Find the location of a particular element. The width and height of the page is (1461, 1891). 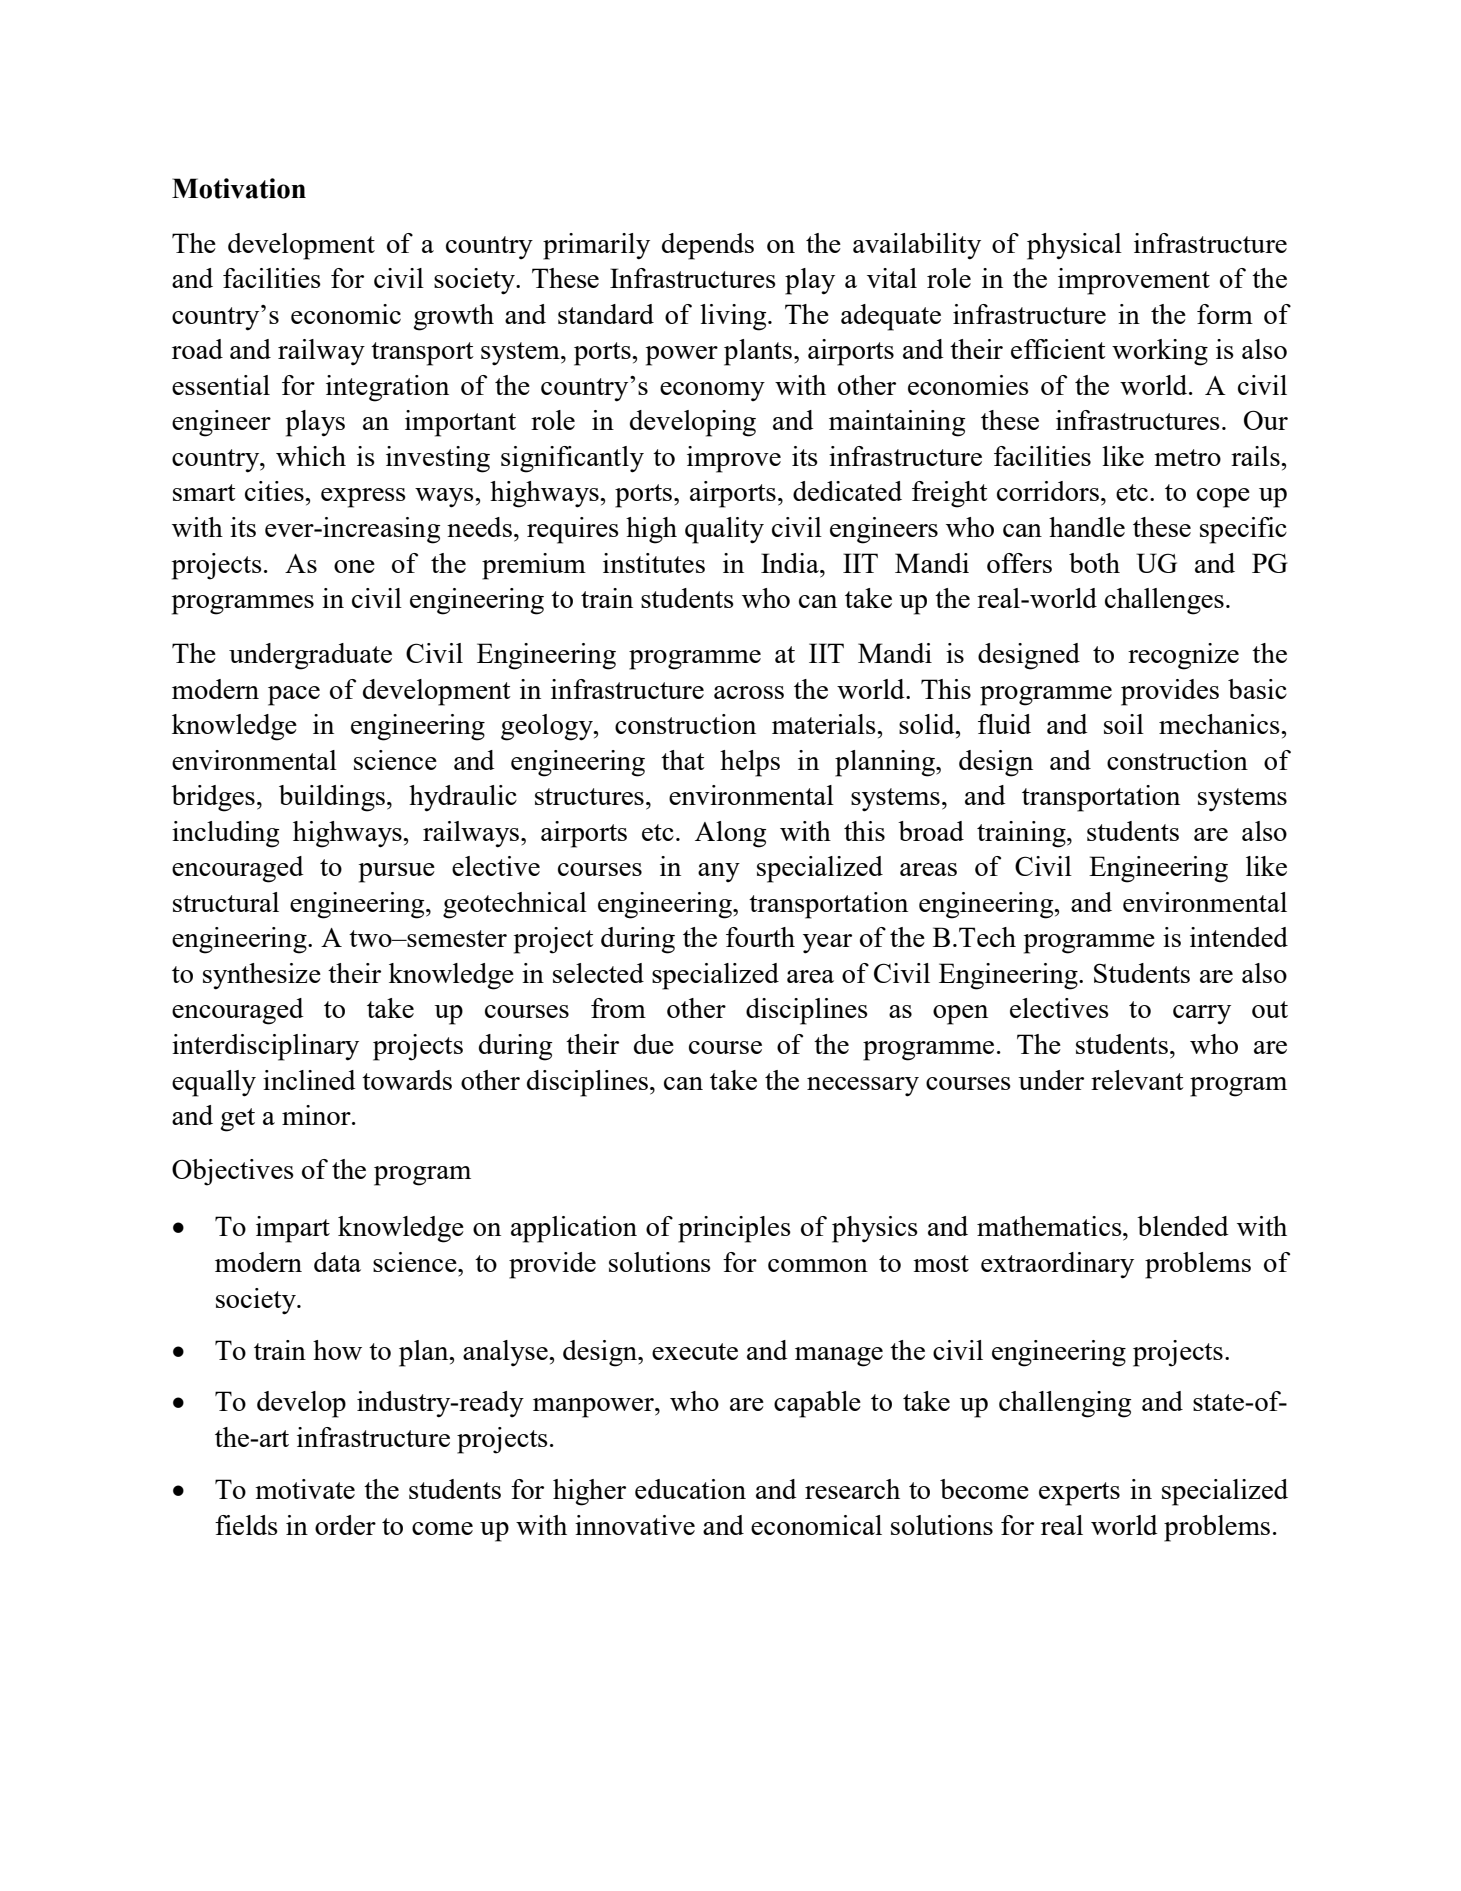

physical is located at coordinates (1074, 246).
